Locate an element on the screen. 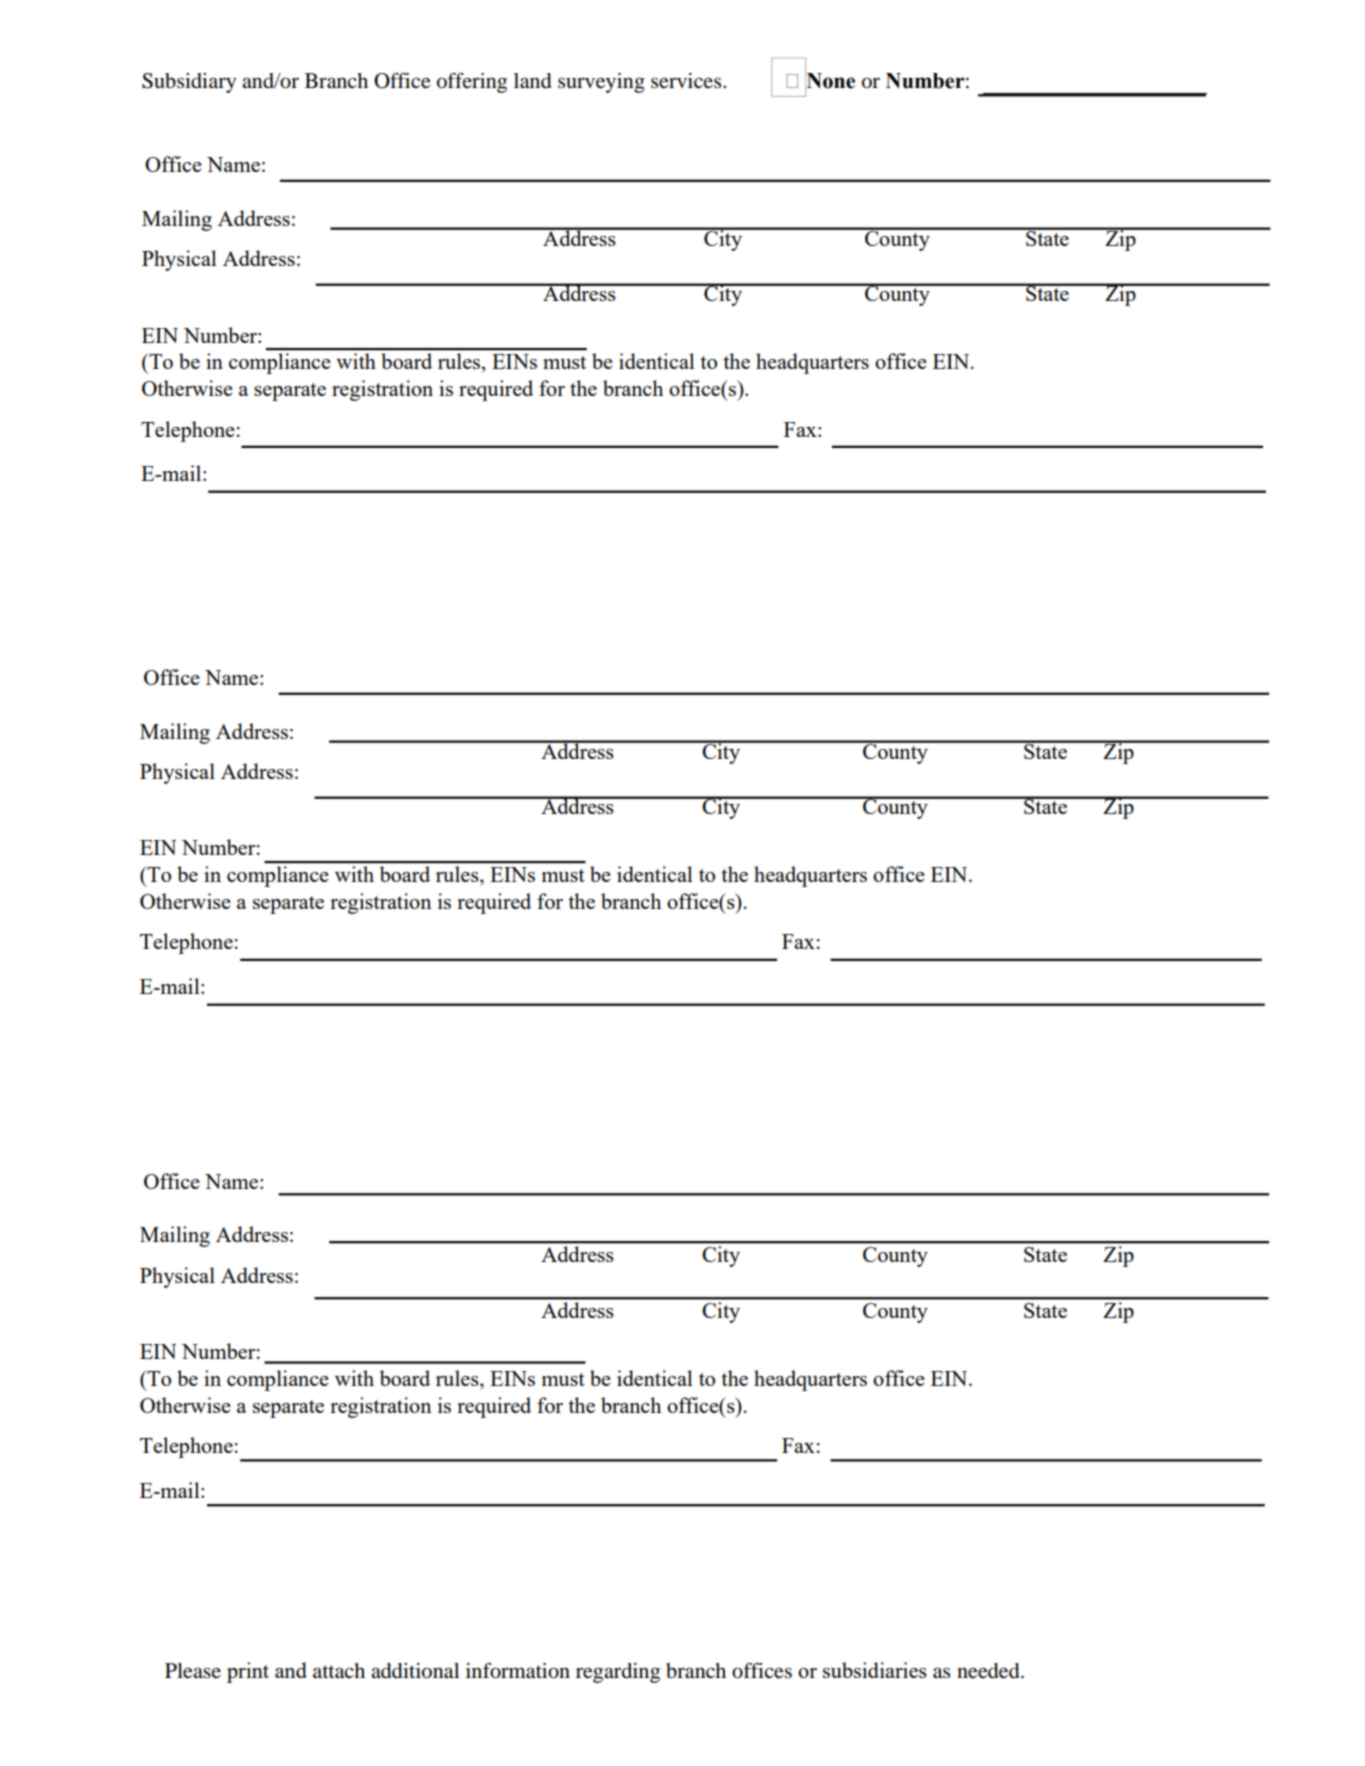 The width and height of the screenshot is (1365, 1766). Subsidiary is located at coordinates (189, 83).
